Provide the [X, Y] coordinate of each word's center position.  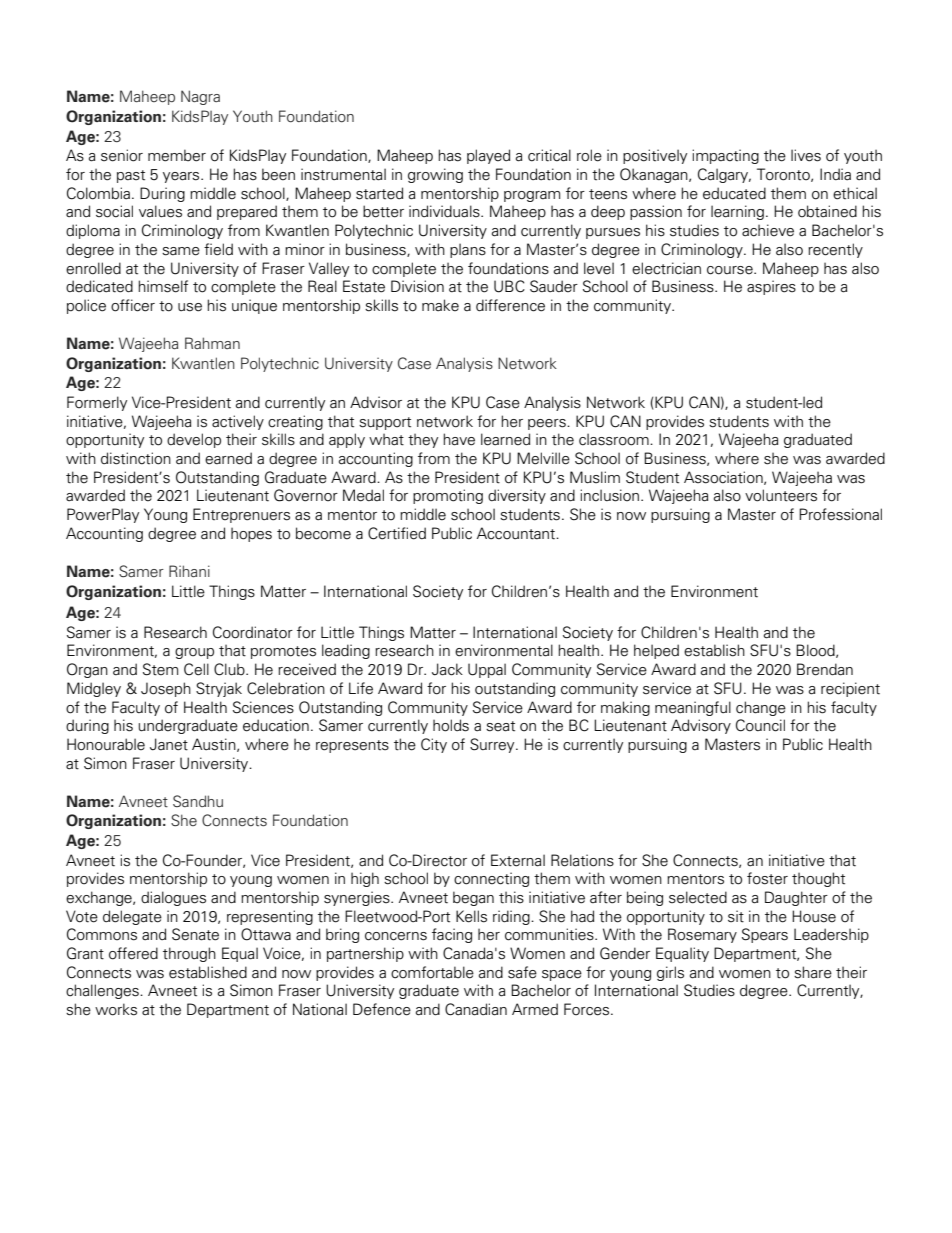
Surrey [493, 745]
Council [760, 725]
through [189, 954]
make [440, 305]
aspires [771, 287]
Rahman [212, 343]
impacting [725, 156]
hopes [251, 534]
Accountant [517, 533]
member [177, 155]
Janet [169, 744]
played [488, 156]
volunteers [781, 495]
